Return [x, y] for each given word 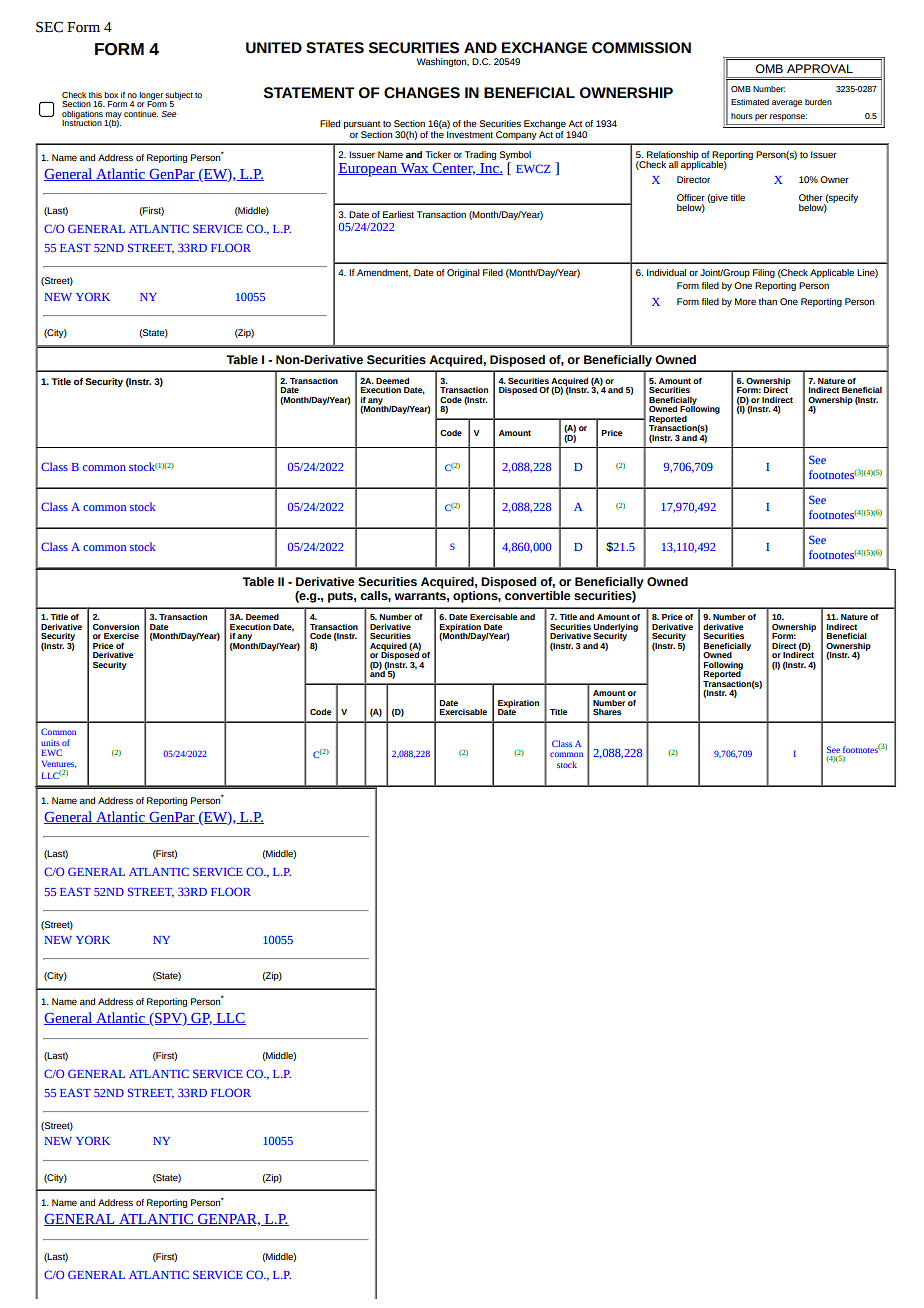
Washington [443, 62]
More [745, 301]
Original [463, 273]
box [111, 95]
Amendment [384, 273]
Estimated [750, 102]
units [51, 743]
